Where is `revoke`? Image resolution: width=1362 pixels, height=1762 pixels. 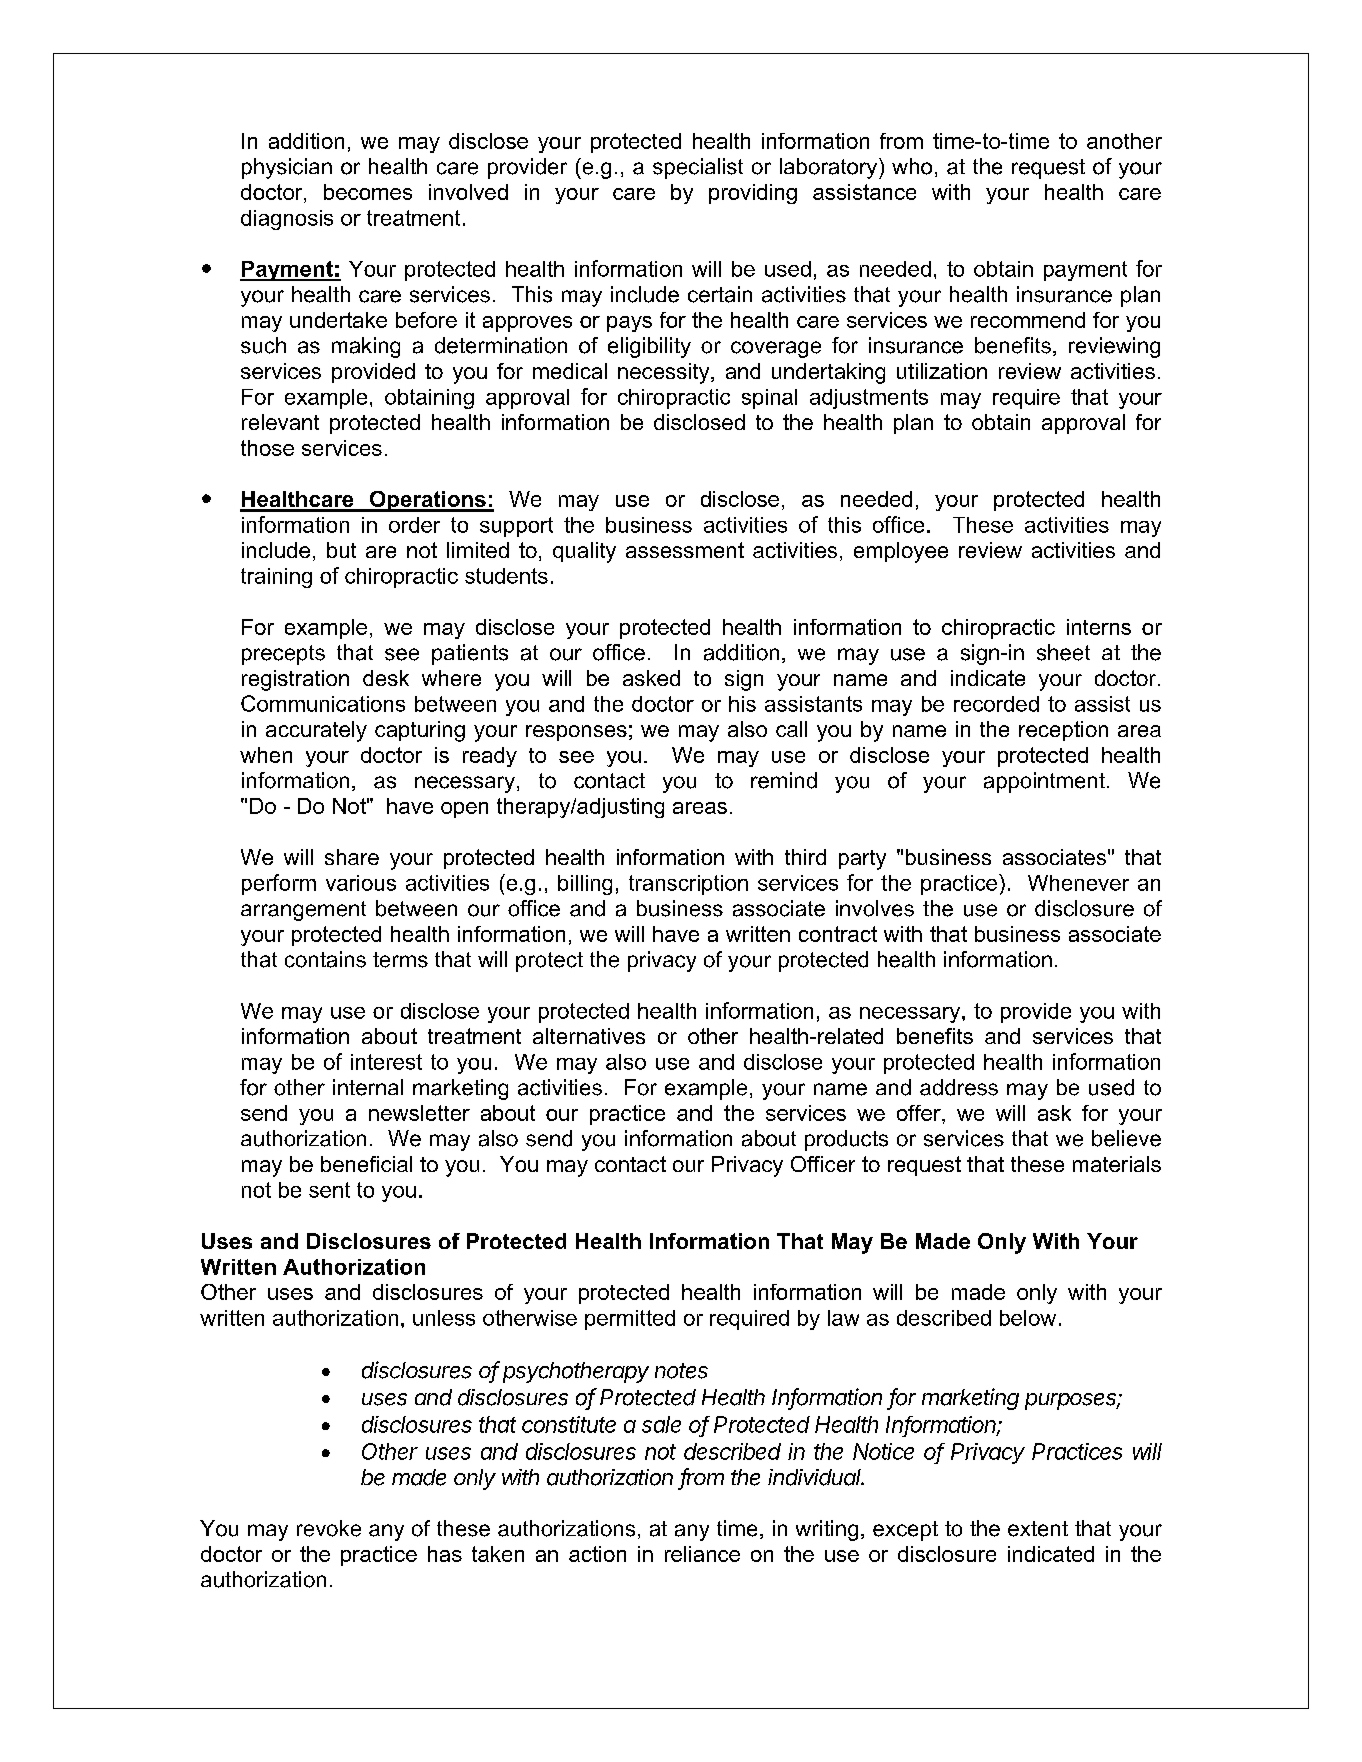
revoke is located at coordinates (329, 1528).
